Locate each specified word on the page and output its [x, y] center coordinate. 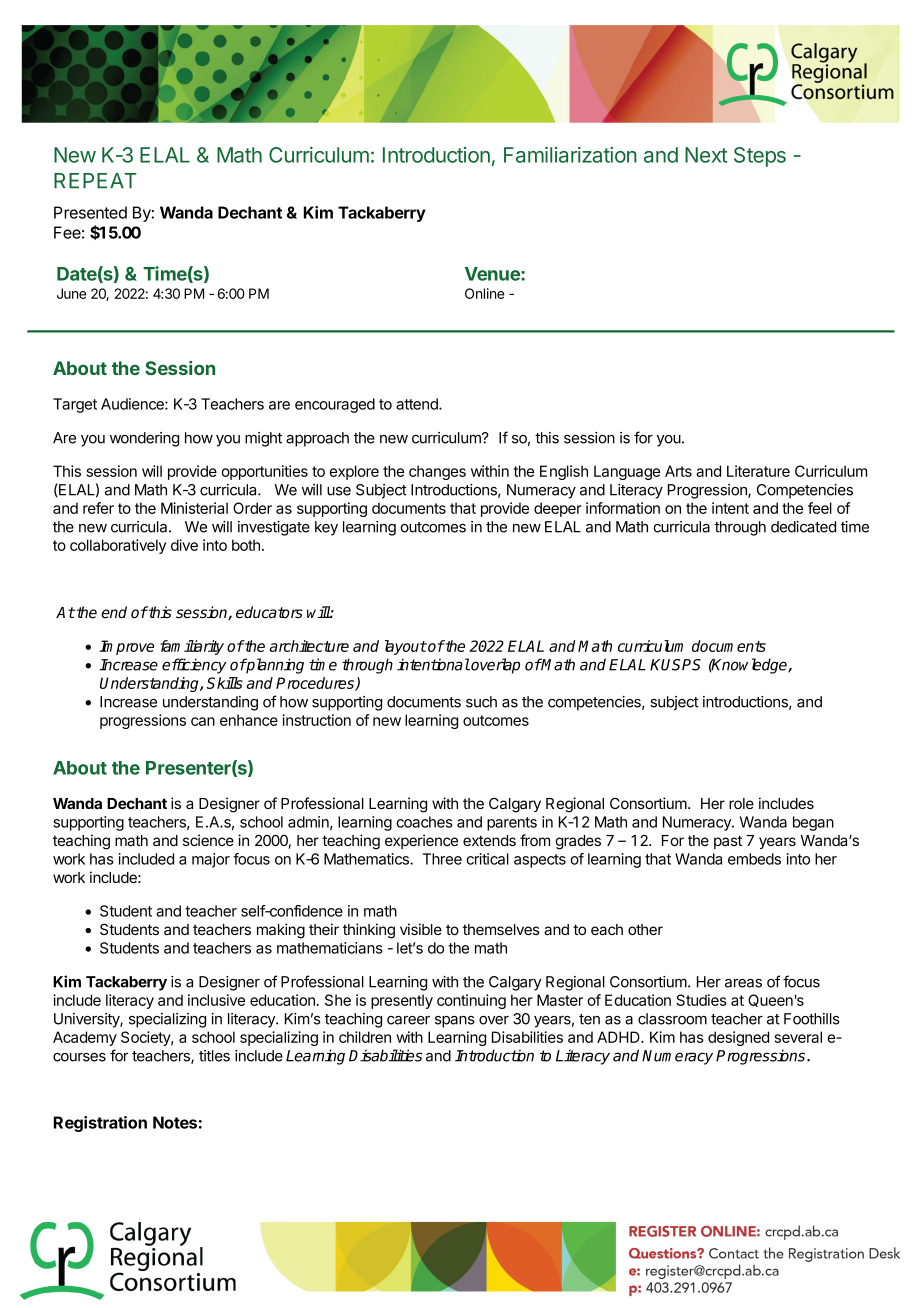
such [481, 702]
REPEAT [95, 181]
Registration [100, 1124]
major [211, 860]
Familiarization [570, 155]
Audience [133, 404]
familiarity [192, 647]
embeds [754, 859]
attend [418, 404]
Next [706, 155]
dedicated [803, 527]
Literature [758, 471]
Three [442, 859]
